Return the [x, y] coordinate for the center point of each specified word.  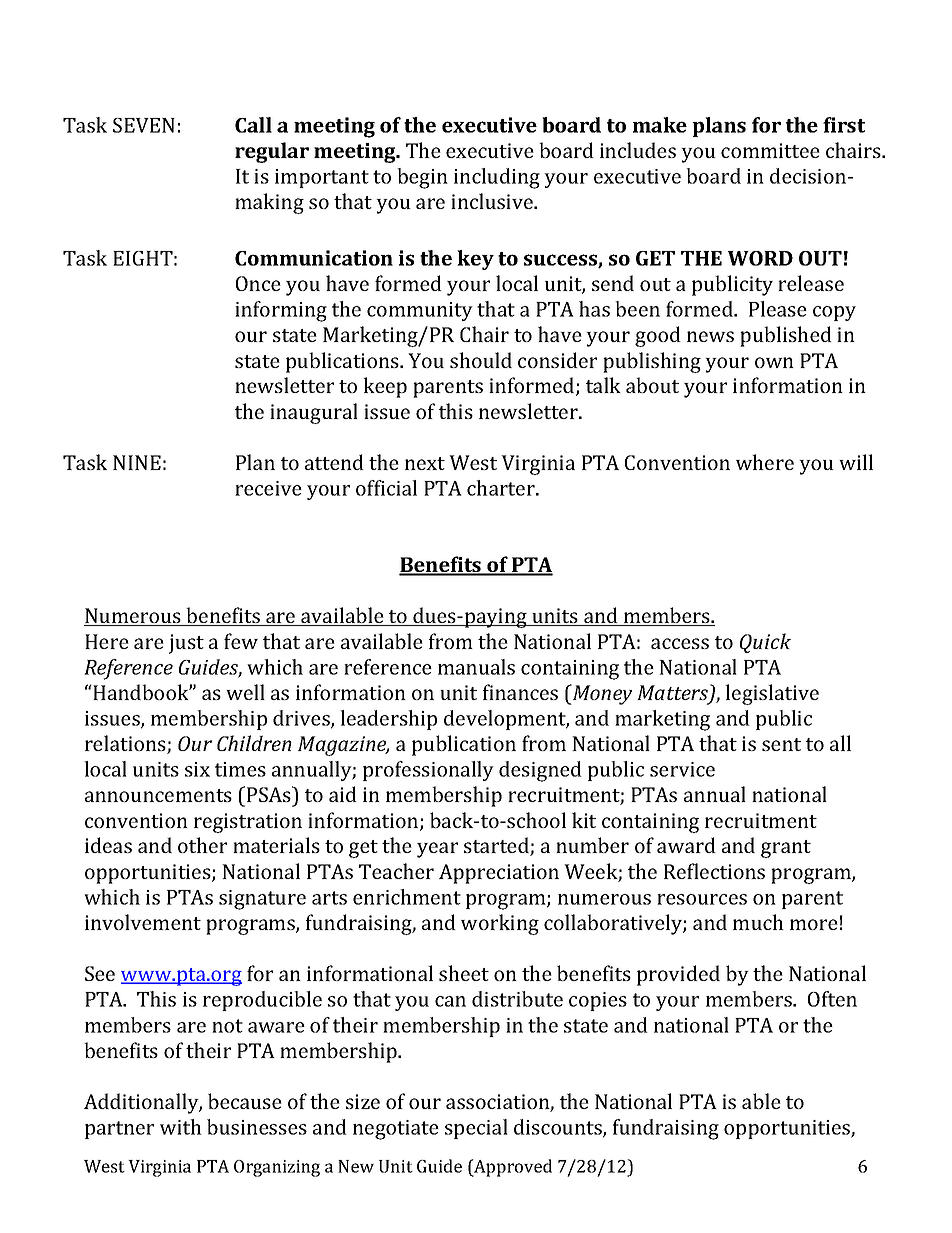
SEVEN [144, 125]
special [476, 1129]
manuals [476, 667]
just [186, 644]
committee [770, 150]
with [181, 1127]
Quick [765, 643]
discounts [559, 1128]
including [497, 178]
